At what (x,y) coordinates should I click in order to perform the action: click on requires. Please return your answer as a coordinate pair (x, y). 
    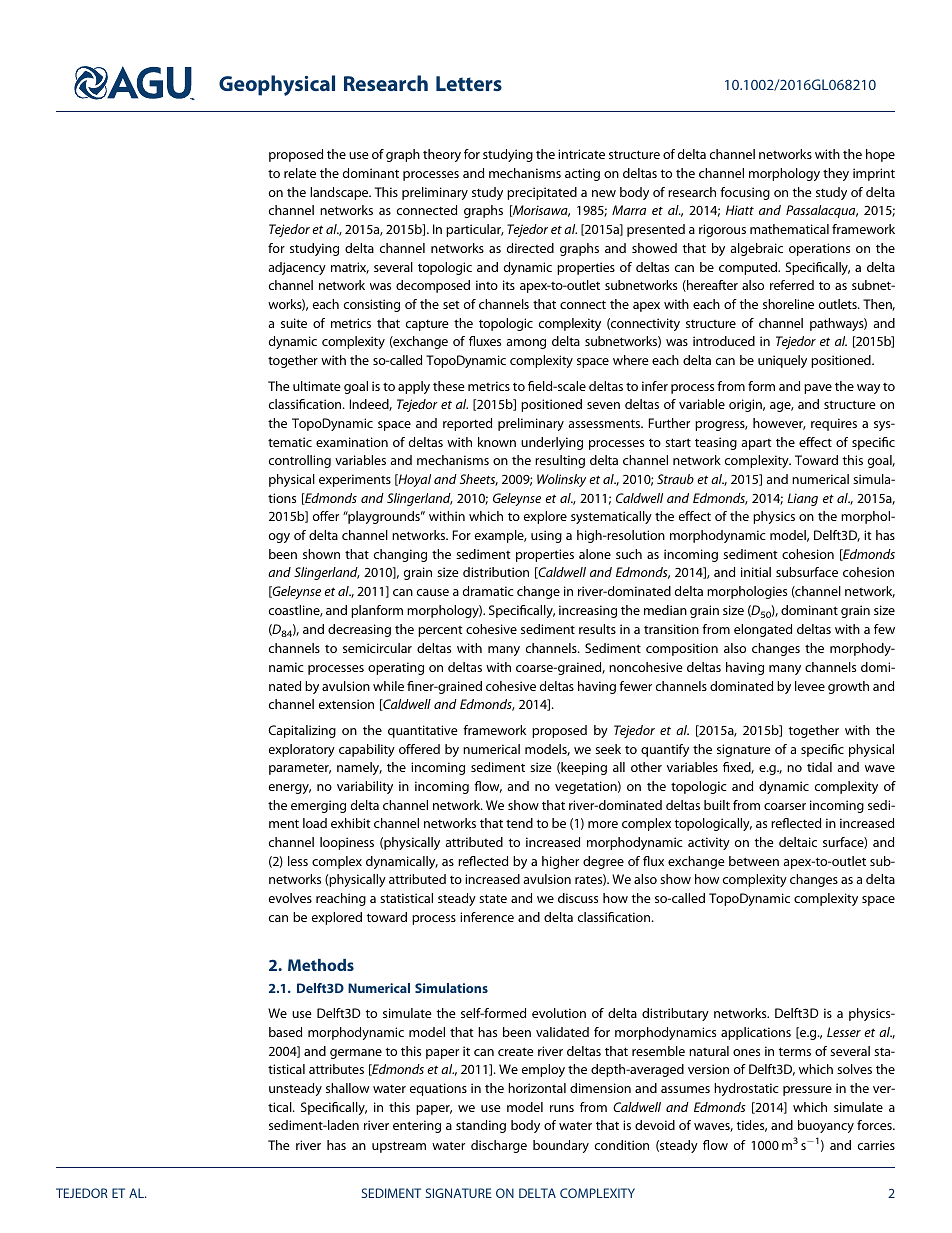
    Looking at the image, I should click on (834, 424).
